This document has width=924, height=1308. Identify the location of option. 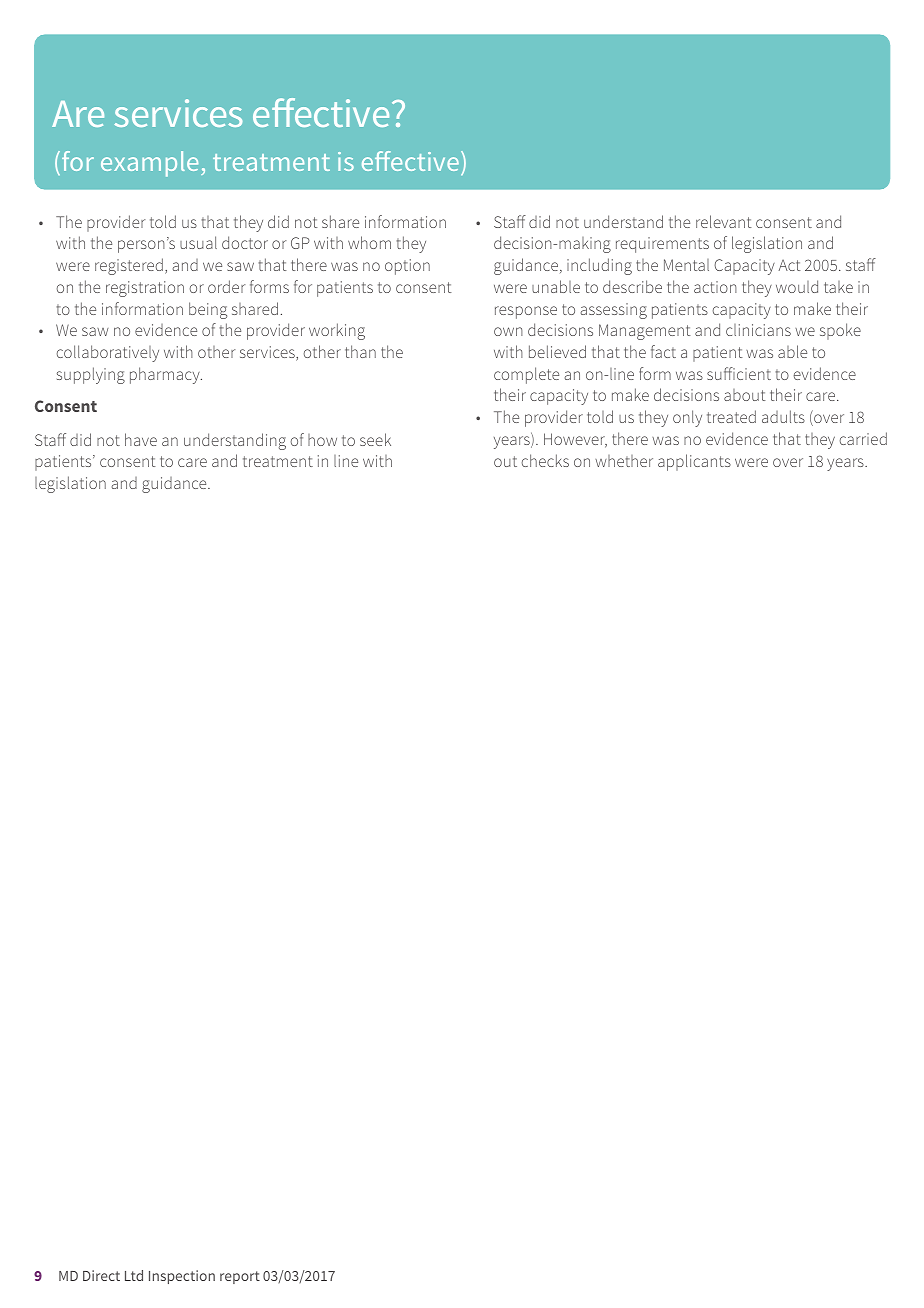
(407, 267).
